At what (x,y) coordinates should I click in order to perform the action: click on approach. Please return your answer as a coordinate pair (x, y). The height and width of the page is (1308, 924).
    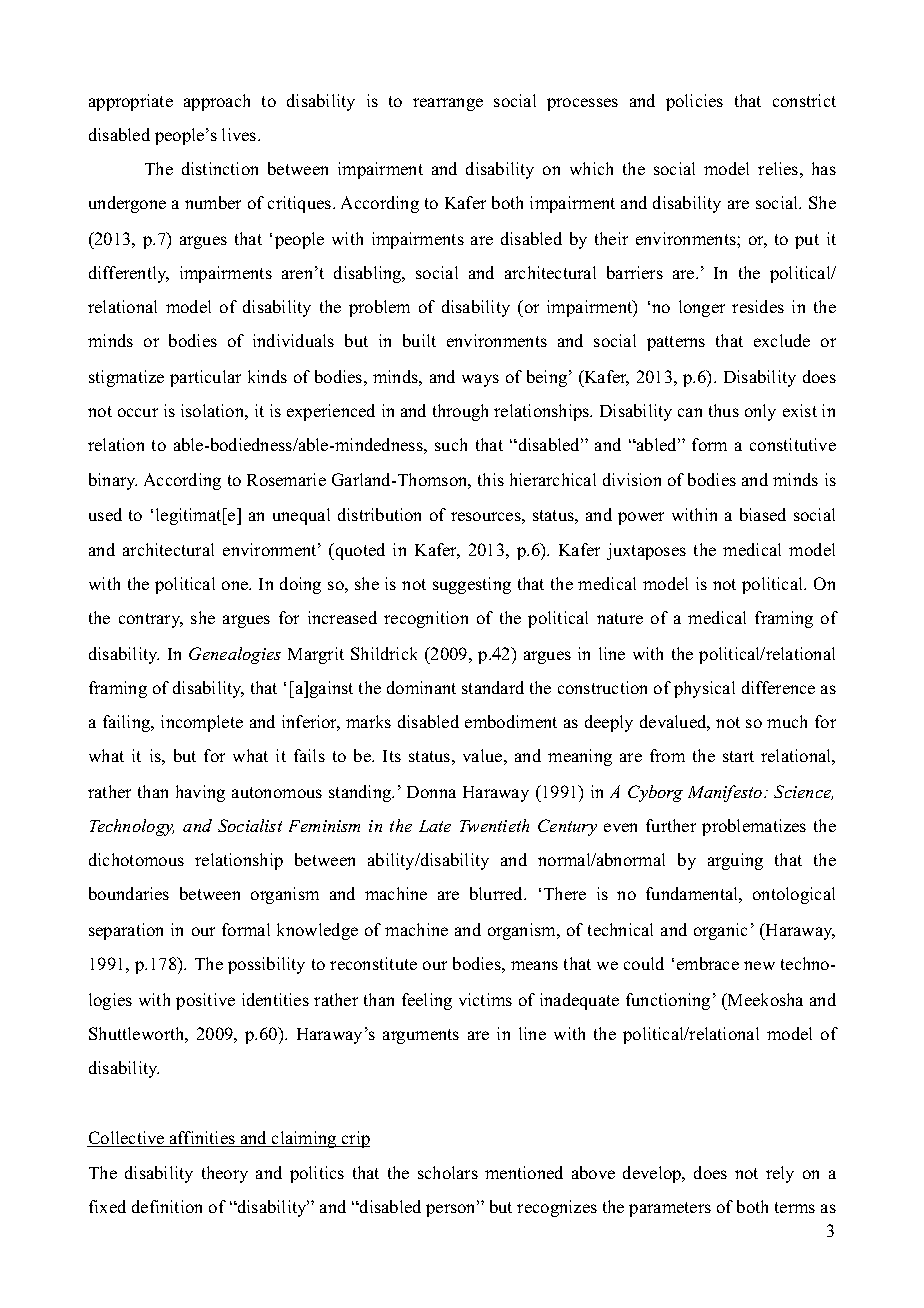
    Looking at the image, I should click on (217, 102).
